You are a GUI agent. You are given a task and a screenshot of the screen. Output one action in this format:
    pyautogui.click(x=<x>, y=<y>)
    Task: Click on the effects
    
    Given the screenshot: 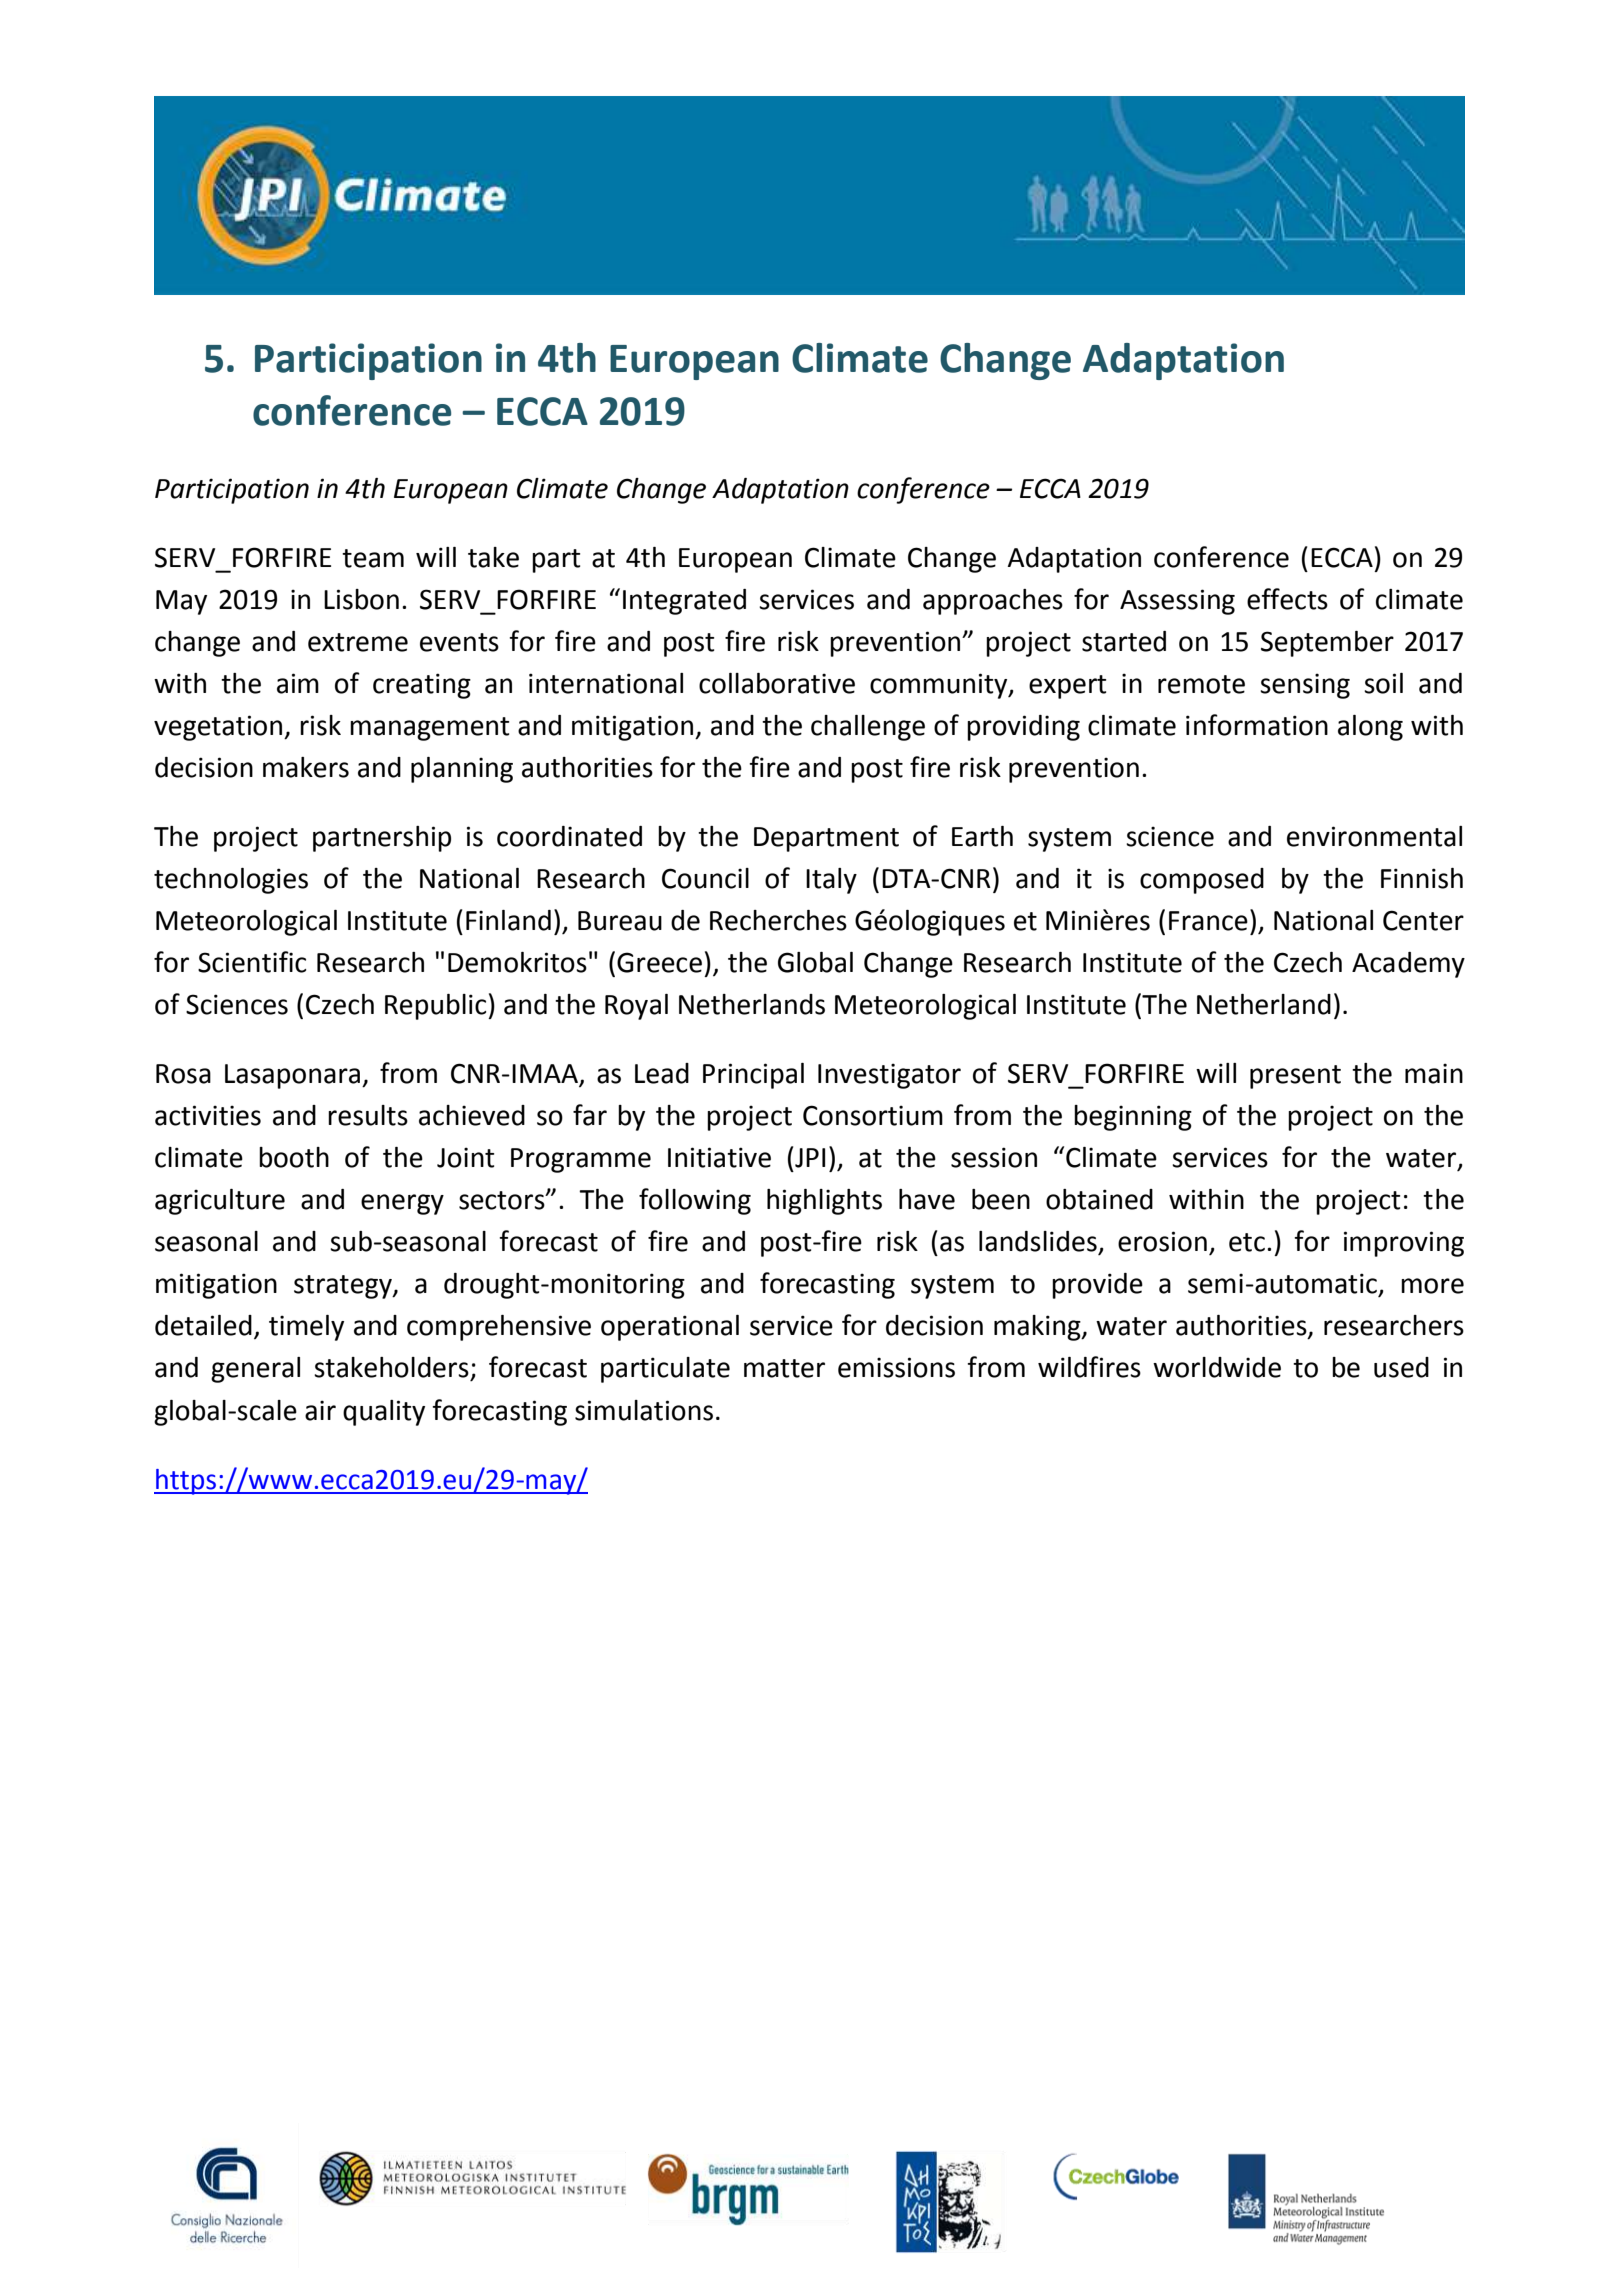 What is the action you would take?
    pyautogui.click(x=1287, y=599)
